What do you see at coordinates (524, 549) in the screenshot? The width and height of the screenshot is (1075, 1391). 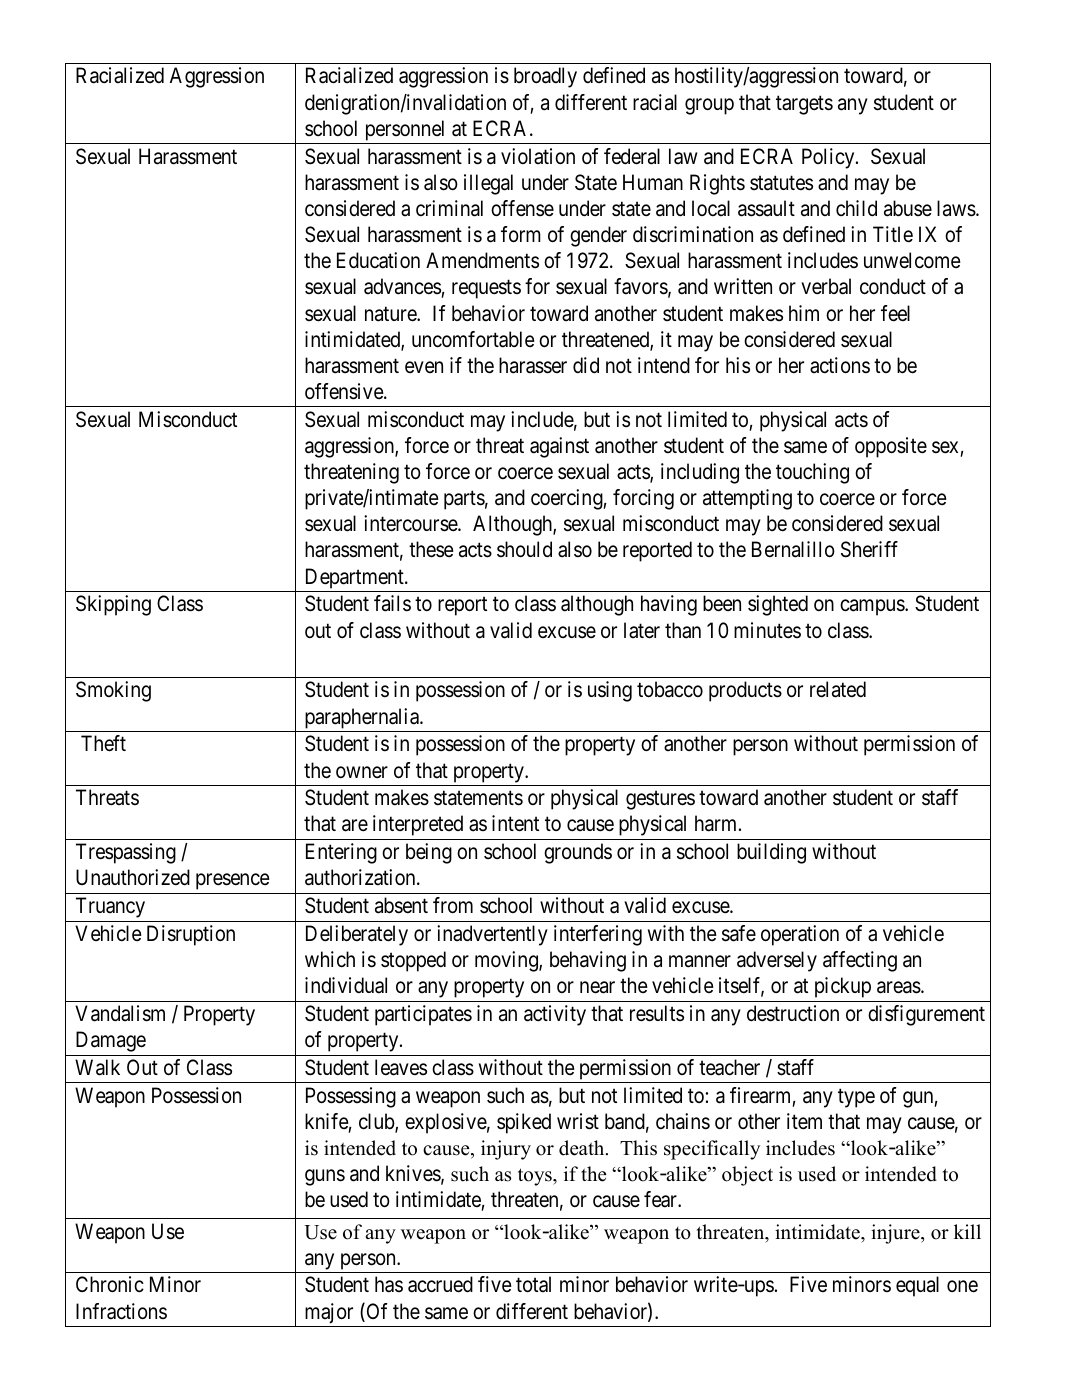 I see `should` at bounding box center [524, 549].
